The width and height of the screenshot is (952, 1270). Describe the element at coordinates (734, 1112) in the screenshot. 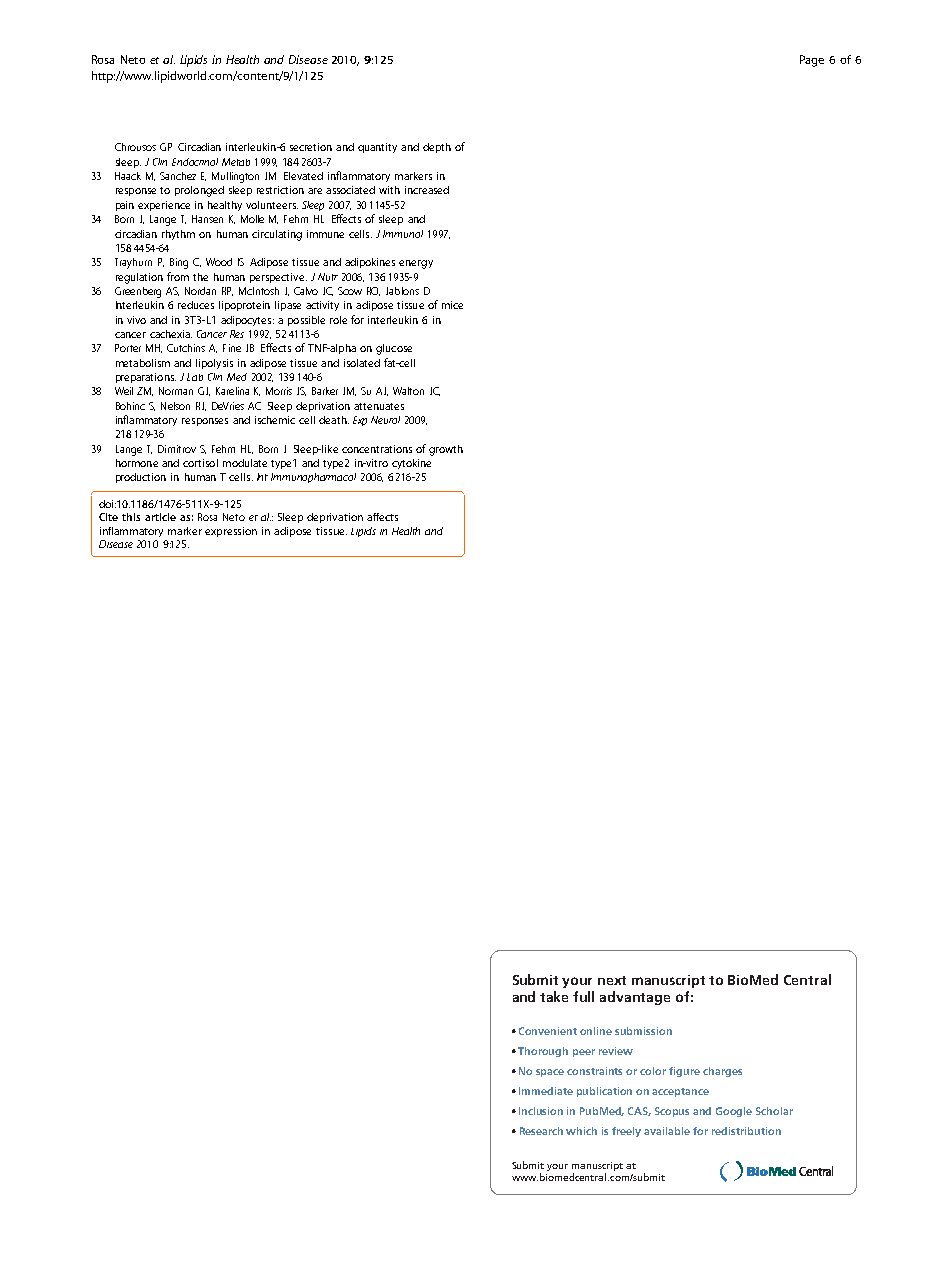

I see `Google` at that location.
